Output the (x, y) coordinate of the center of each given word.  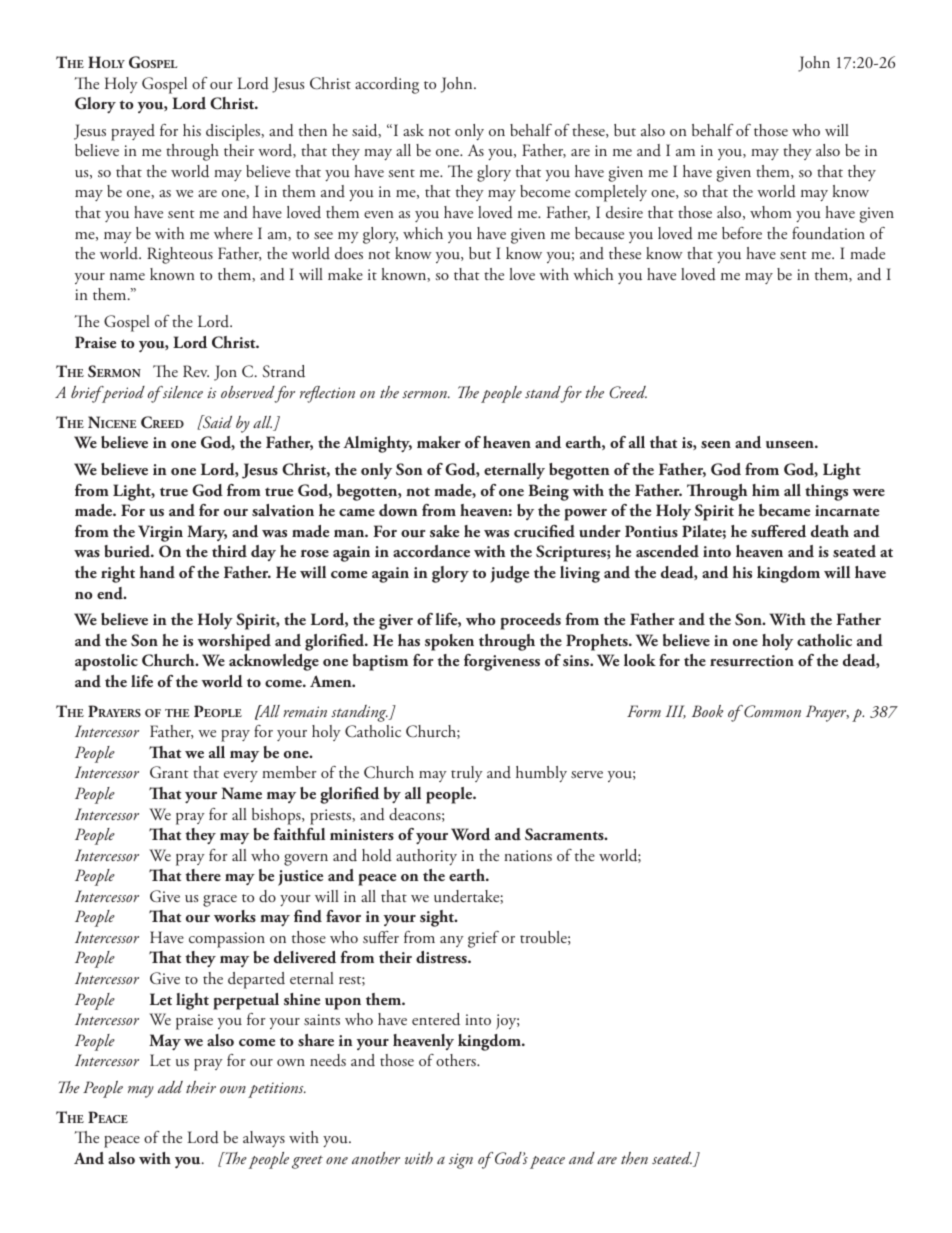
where (233, 233)
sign (461, 1161)
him (766, 490)
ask (413, 130)
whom (771, 212)
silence (182, 392)
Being (548, 492)
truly (467, 774)
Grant (169, 772)
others (457, 1060)
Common (771, 711)
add (170, 1087)
